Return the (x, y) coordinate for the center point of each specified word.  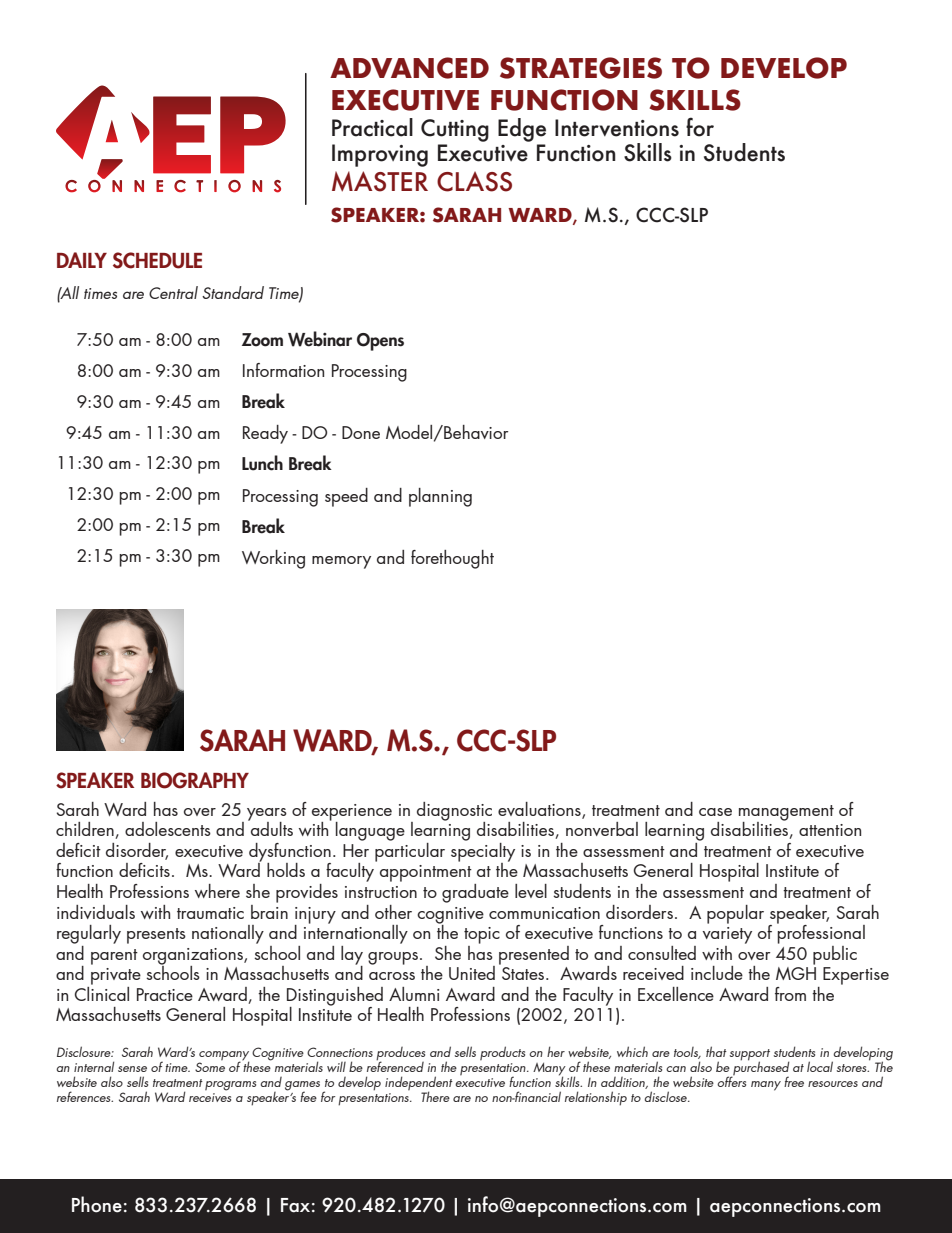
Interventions (617, 128)
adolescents (168, 829)
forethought (452, 559)
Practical (372, 127)
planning (440, 497)
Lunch (262, 463)
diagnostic (454, 812)
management (786, 814)
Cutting (455, 130)
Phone (97, 1204)
